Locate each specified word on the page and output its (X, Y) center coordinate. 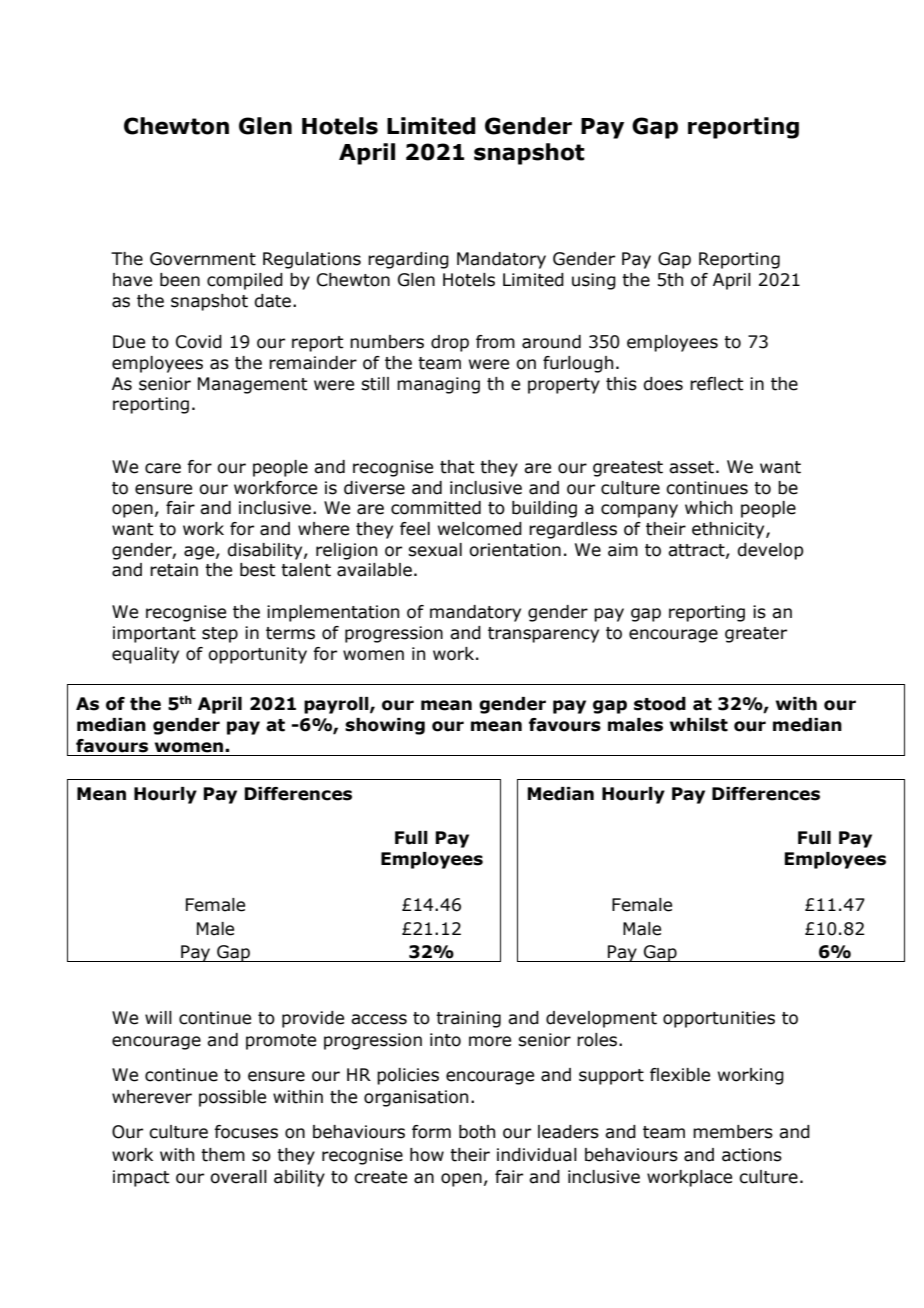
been (180, 280)
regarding (408, 260)
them (223, 1155)
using (594, 281)
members (733, 1132)
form (431, 1132)
